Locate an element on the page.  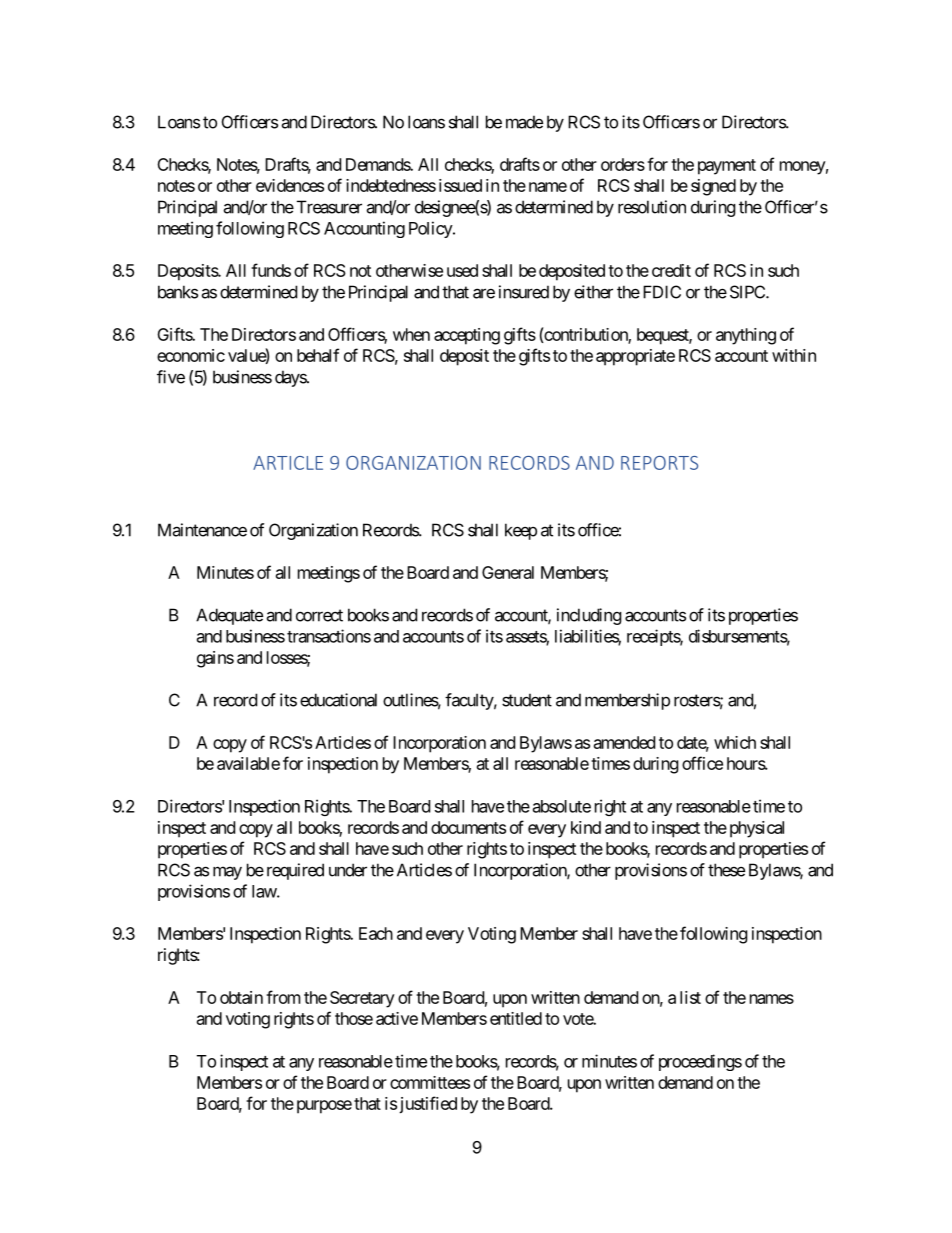
list is located at coordinates (690, 997).
